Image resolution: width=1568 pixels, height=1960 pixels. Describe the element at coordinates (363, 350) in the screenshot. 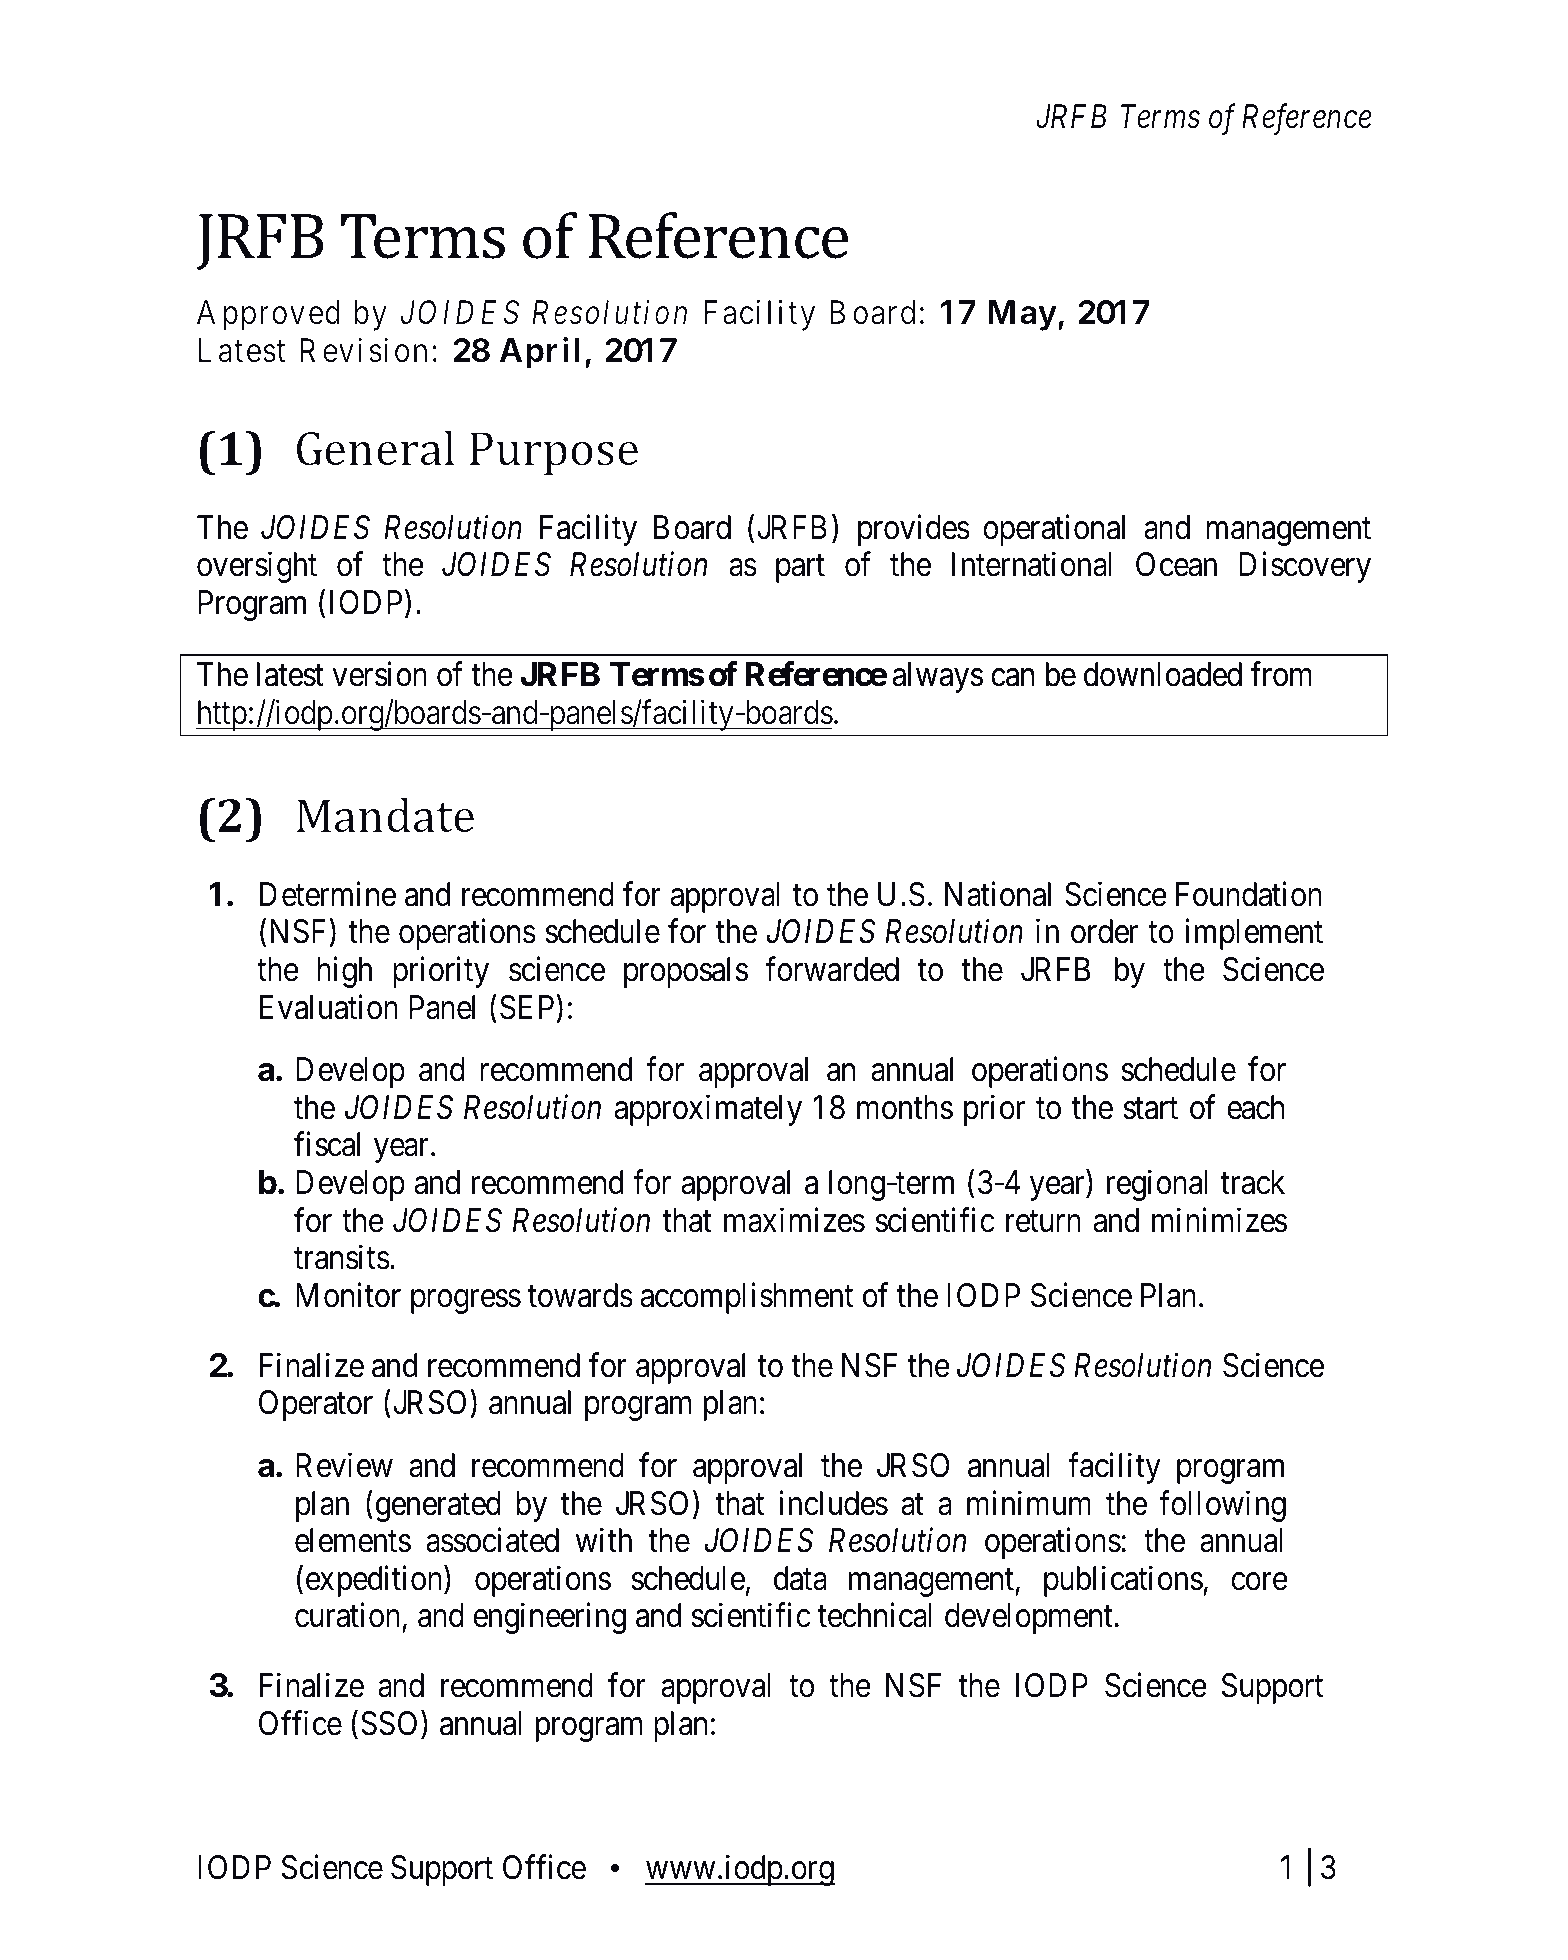

I see `Revision` at that location.
